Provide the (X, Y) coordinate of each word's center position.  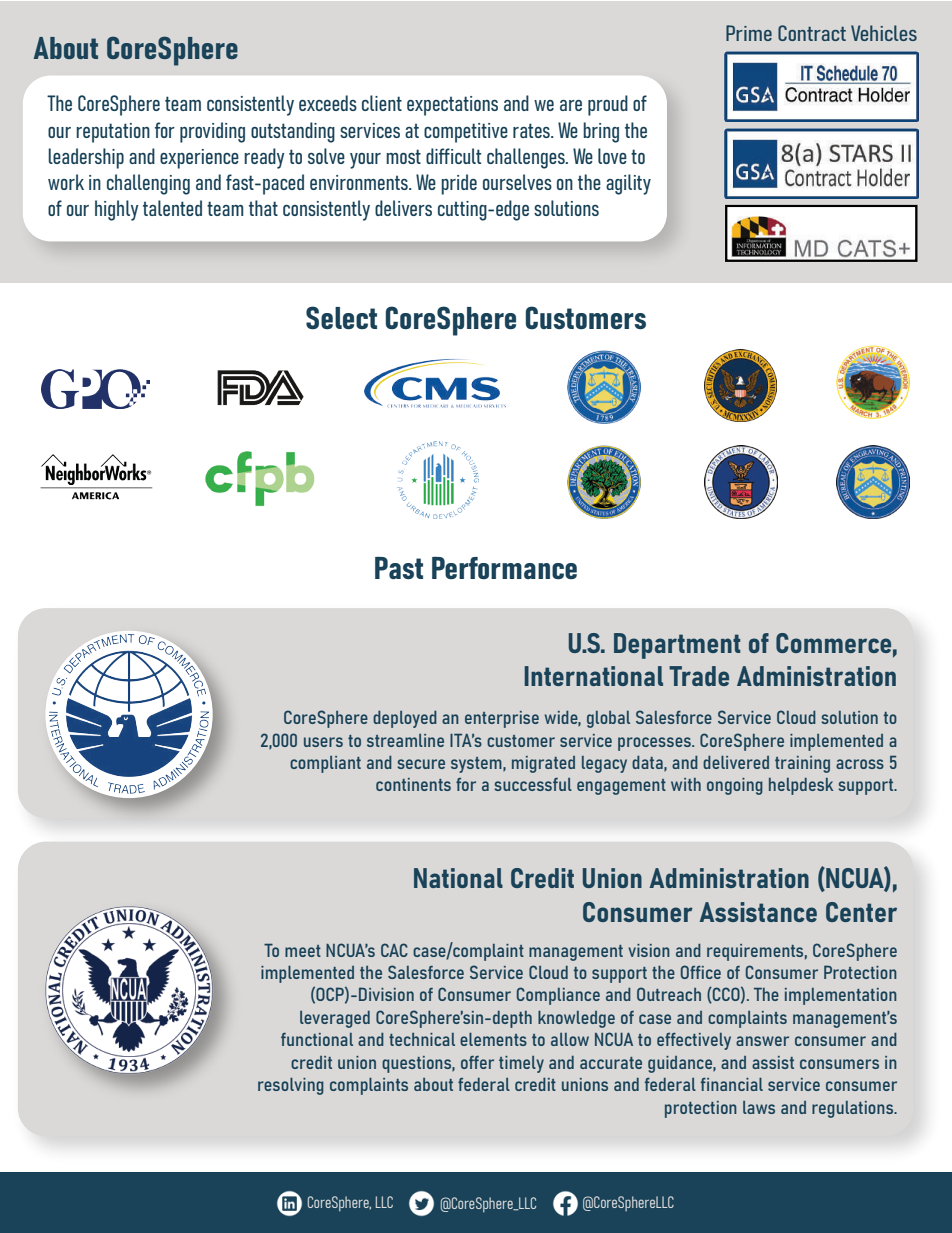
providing (212, 132)
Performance (504, 568)
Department (677, 646)
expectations (452, 106)
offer (477, 1062)
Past (399, 568)
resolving (291, 1086)
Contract (812, 33)
